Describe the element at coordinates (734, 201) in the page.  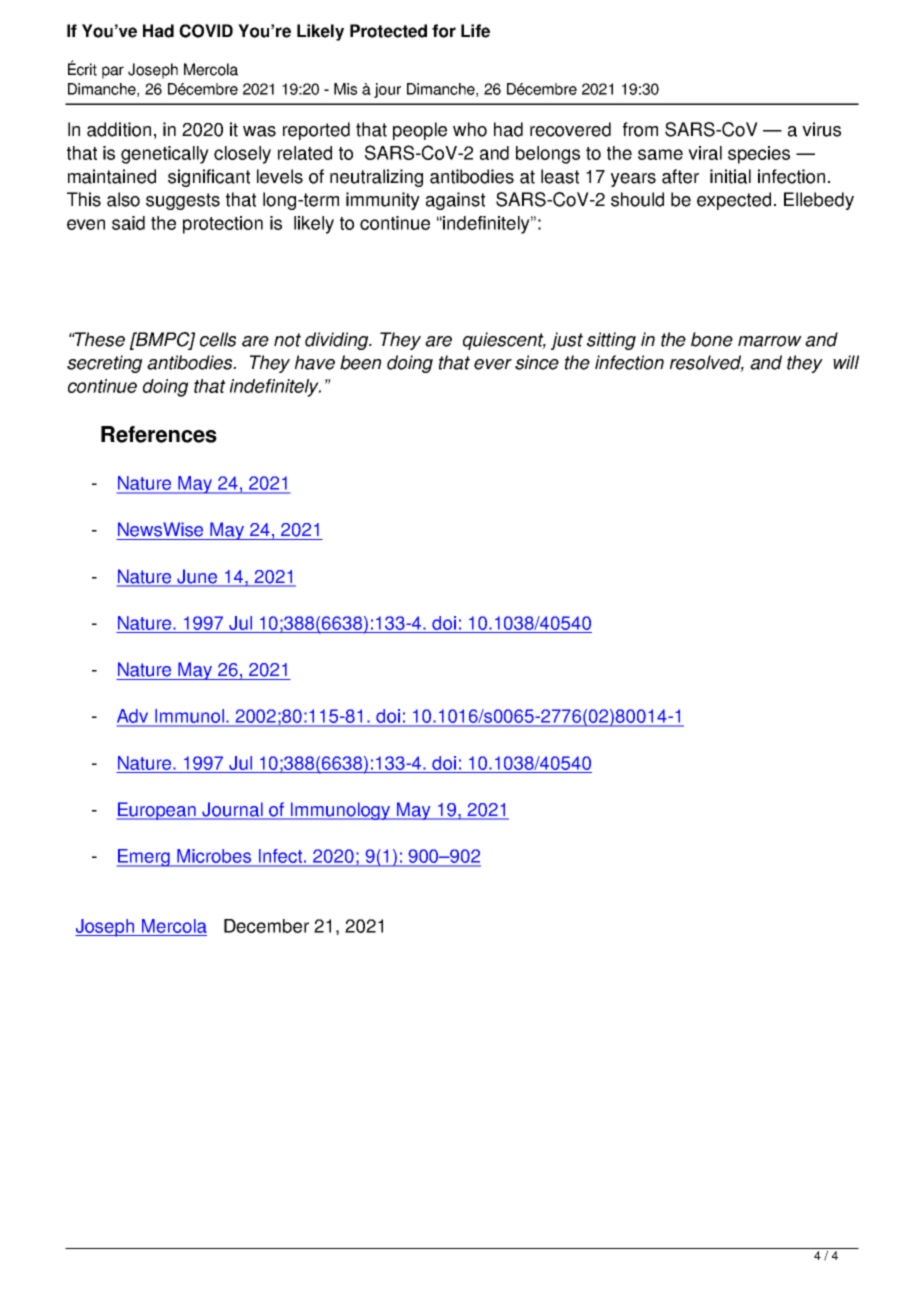
I see `expected` at that location.
